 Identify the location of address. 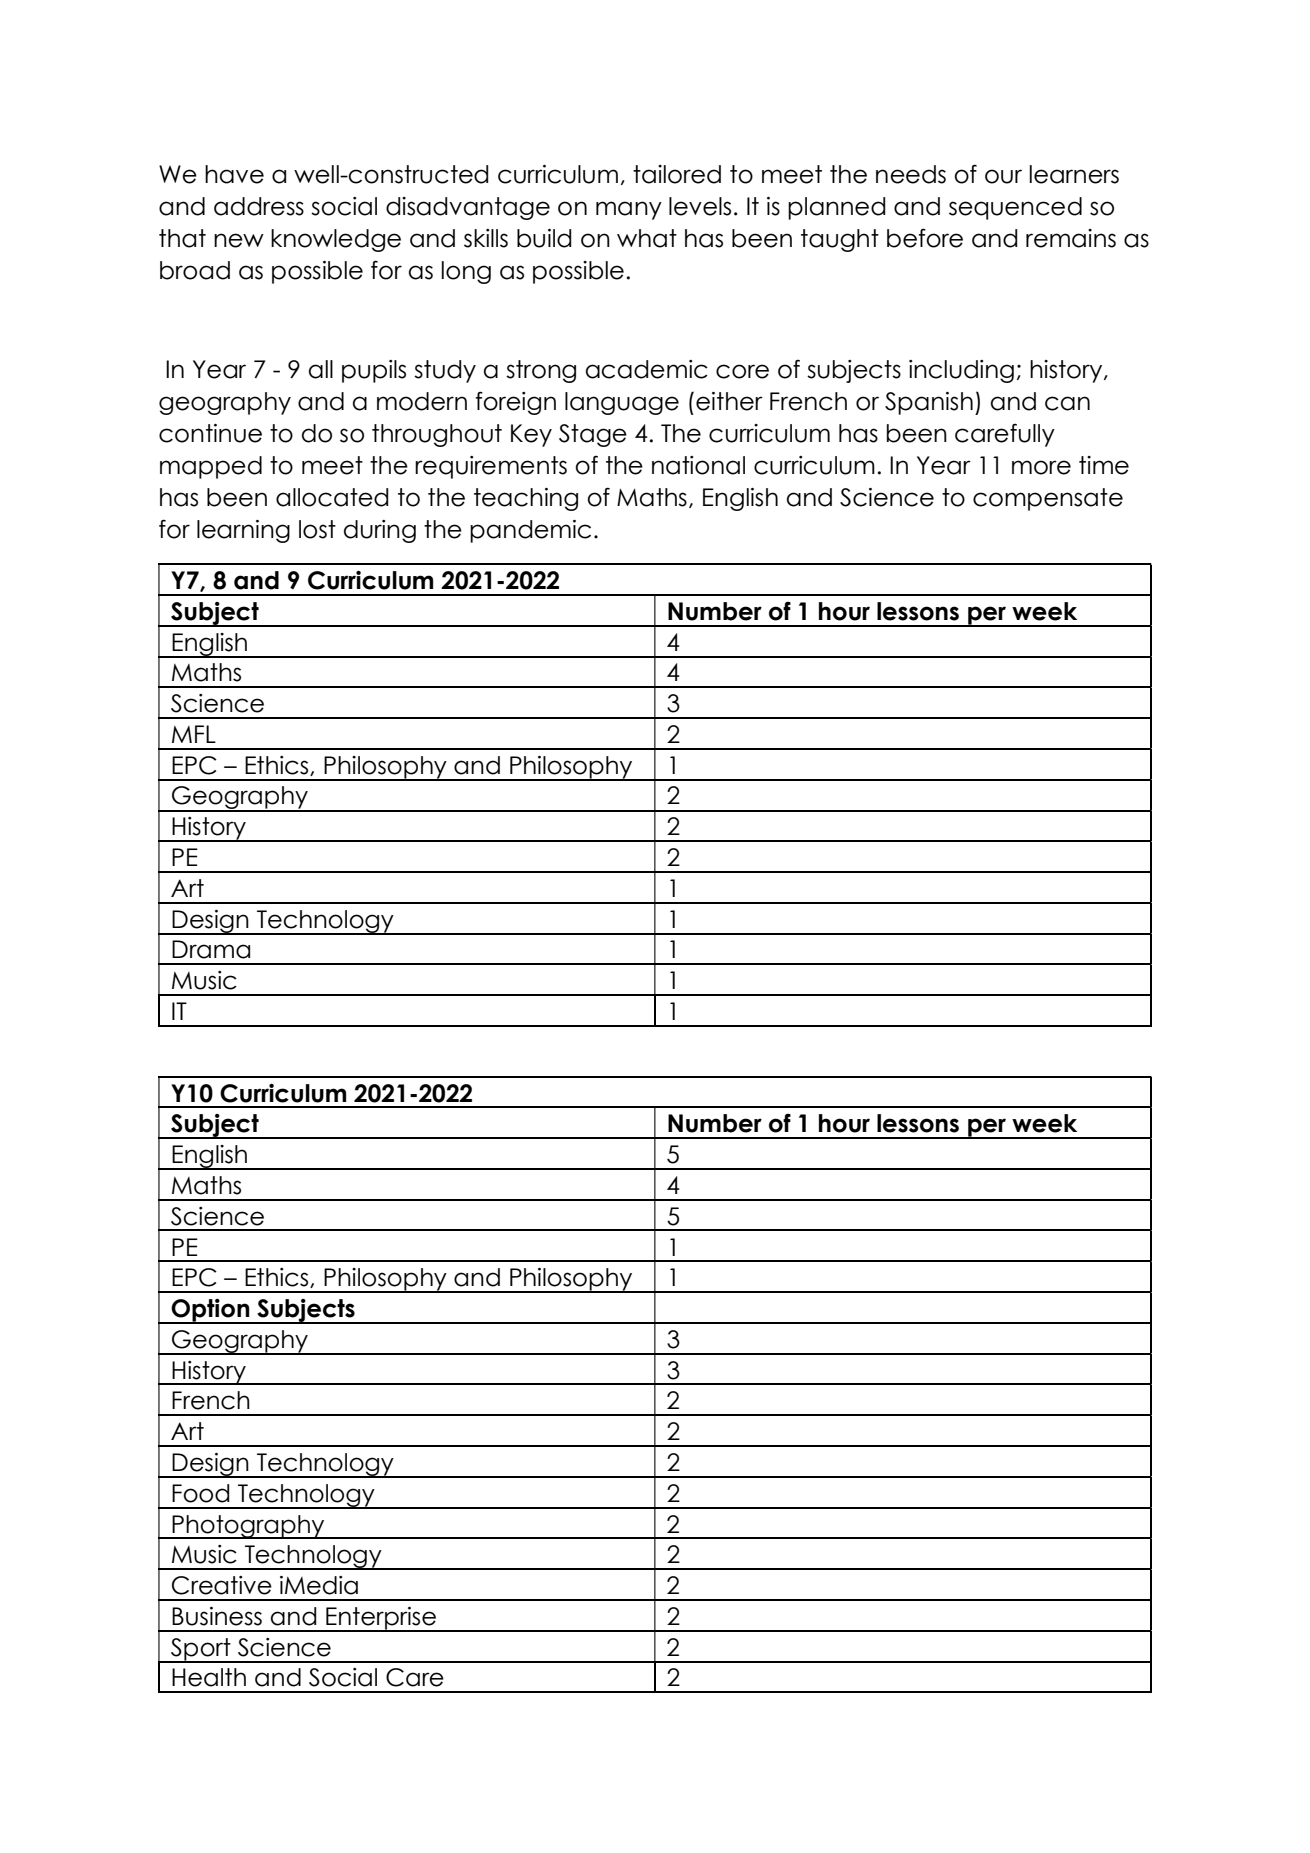
(259, 206).
